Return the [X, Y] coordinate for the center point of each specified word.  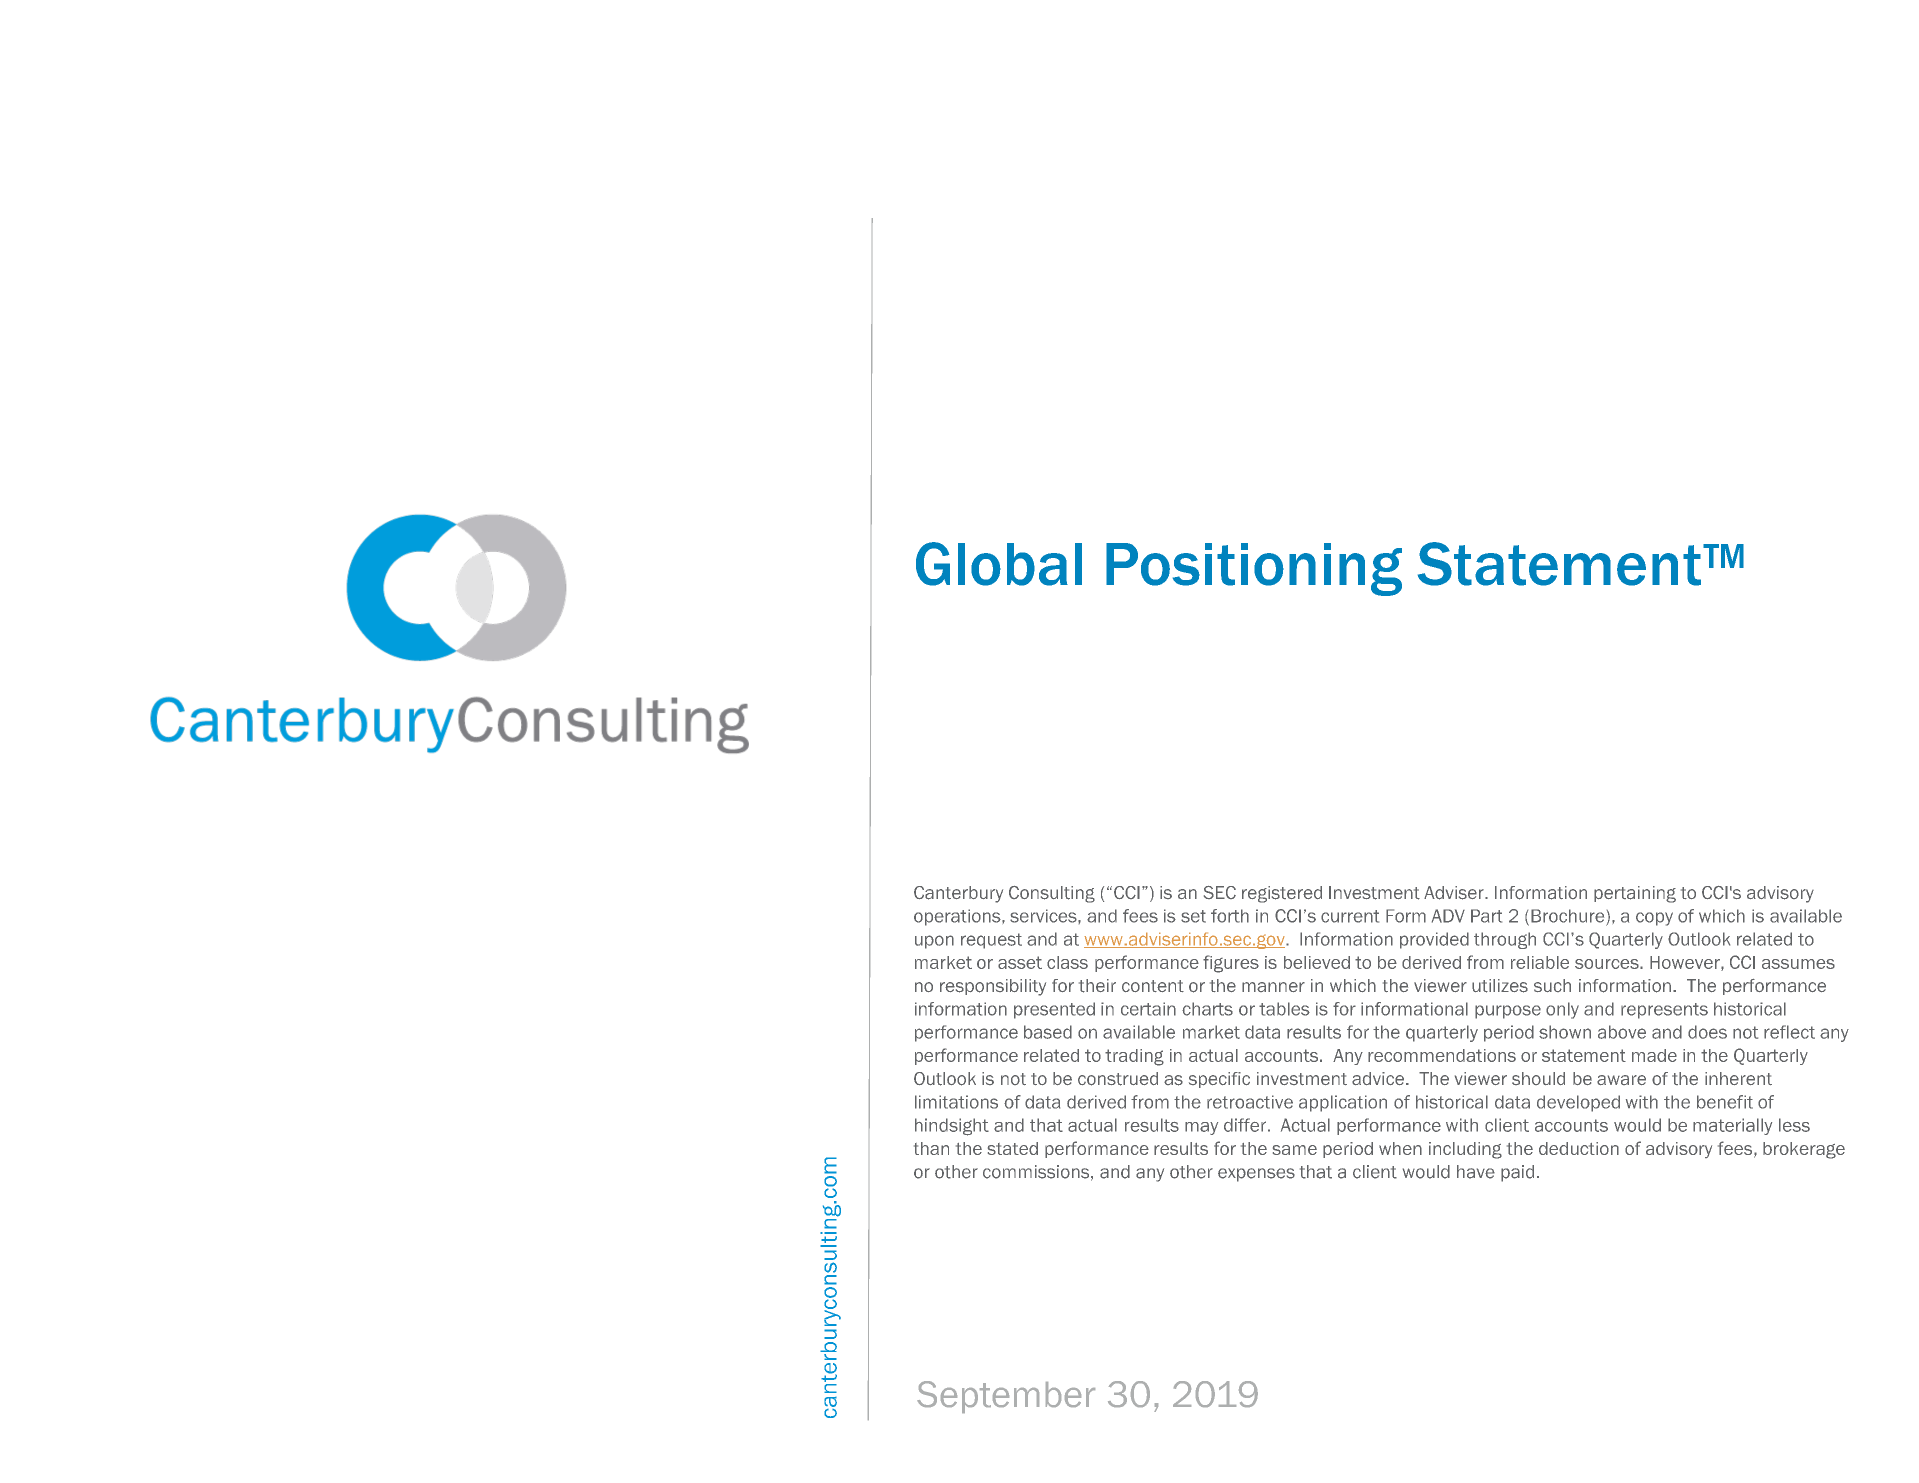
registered [1282, 894]
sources [1608, 964]
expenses [1256, 1175]
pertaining [1635, 894]
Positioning [1254, 569]
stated [1013, 1148]
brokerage [1804, 1150]
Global [999, 564]
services [1044, 916]
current [1350, 916]
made [1654, 1055]
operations [958, 917]
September [1006, 1397]
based [1048, 1032]
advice [1378, 1078]
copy [1654, 919]
